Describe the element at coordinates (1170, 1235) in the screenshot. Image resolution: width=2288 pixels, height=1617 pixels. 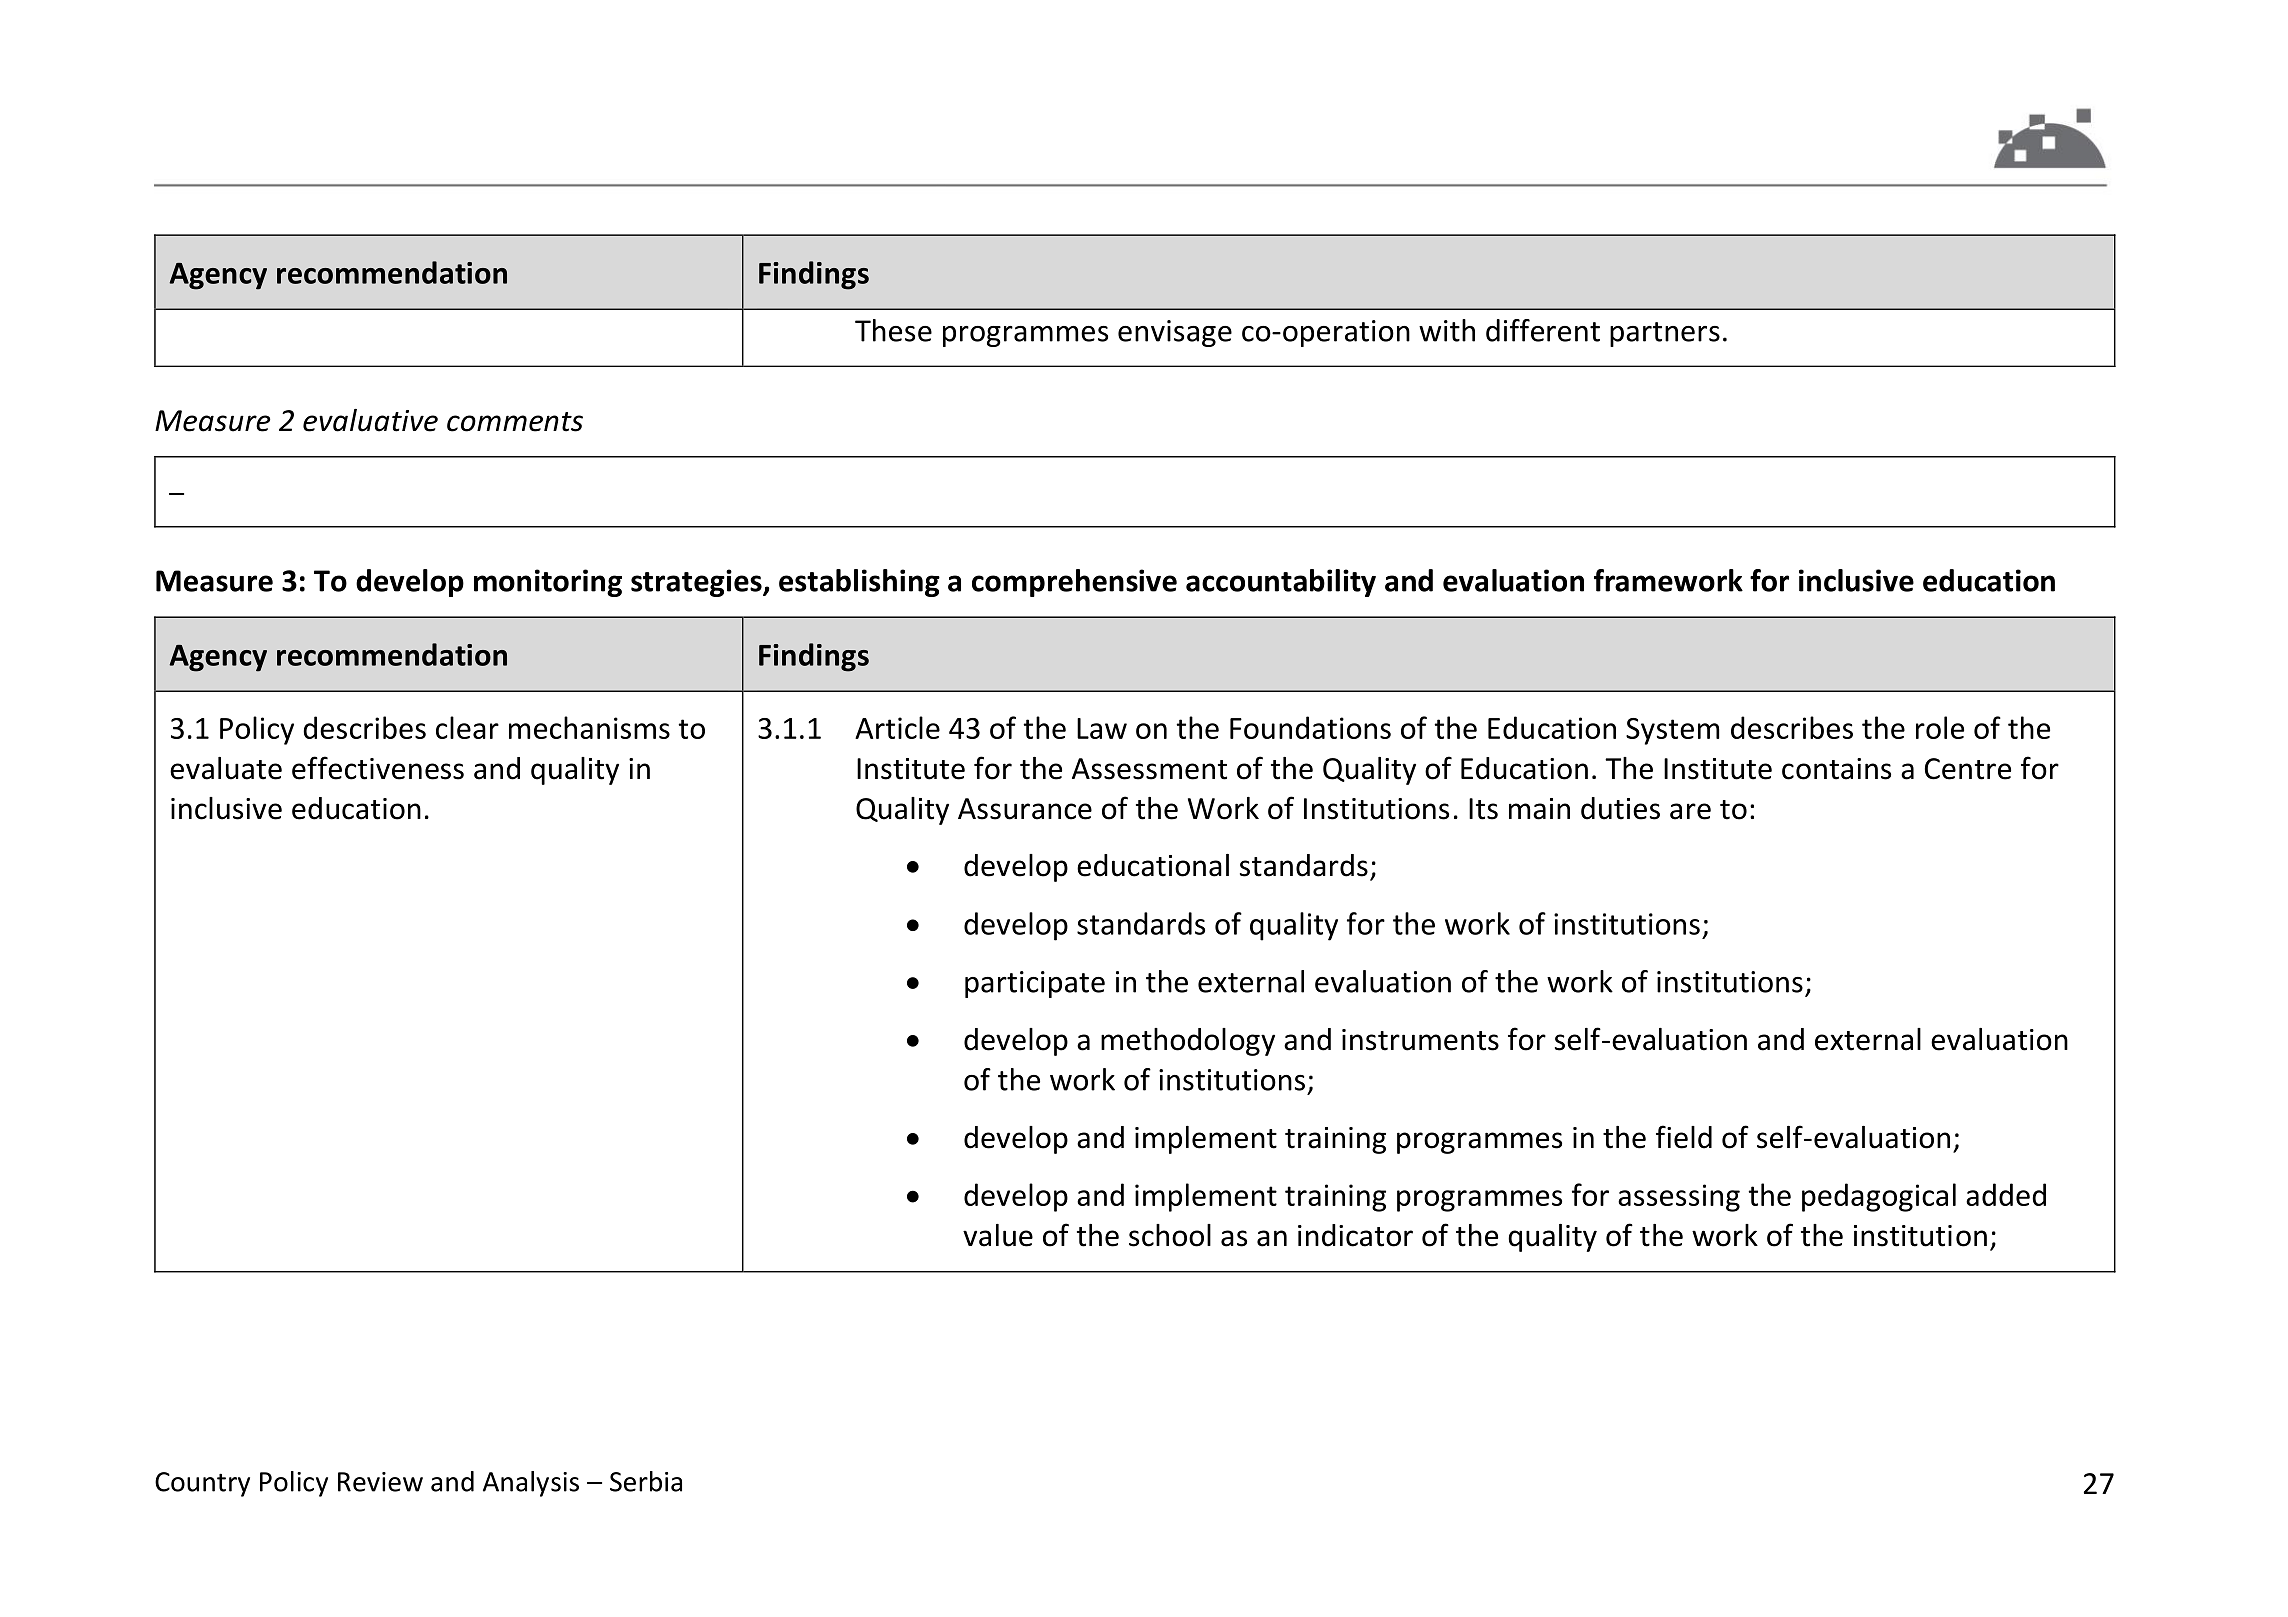
I see `school` at that location.
